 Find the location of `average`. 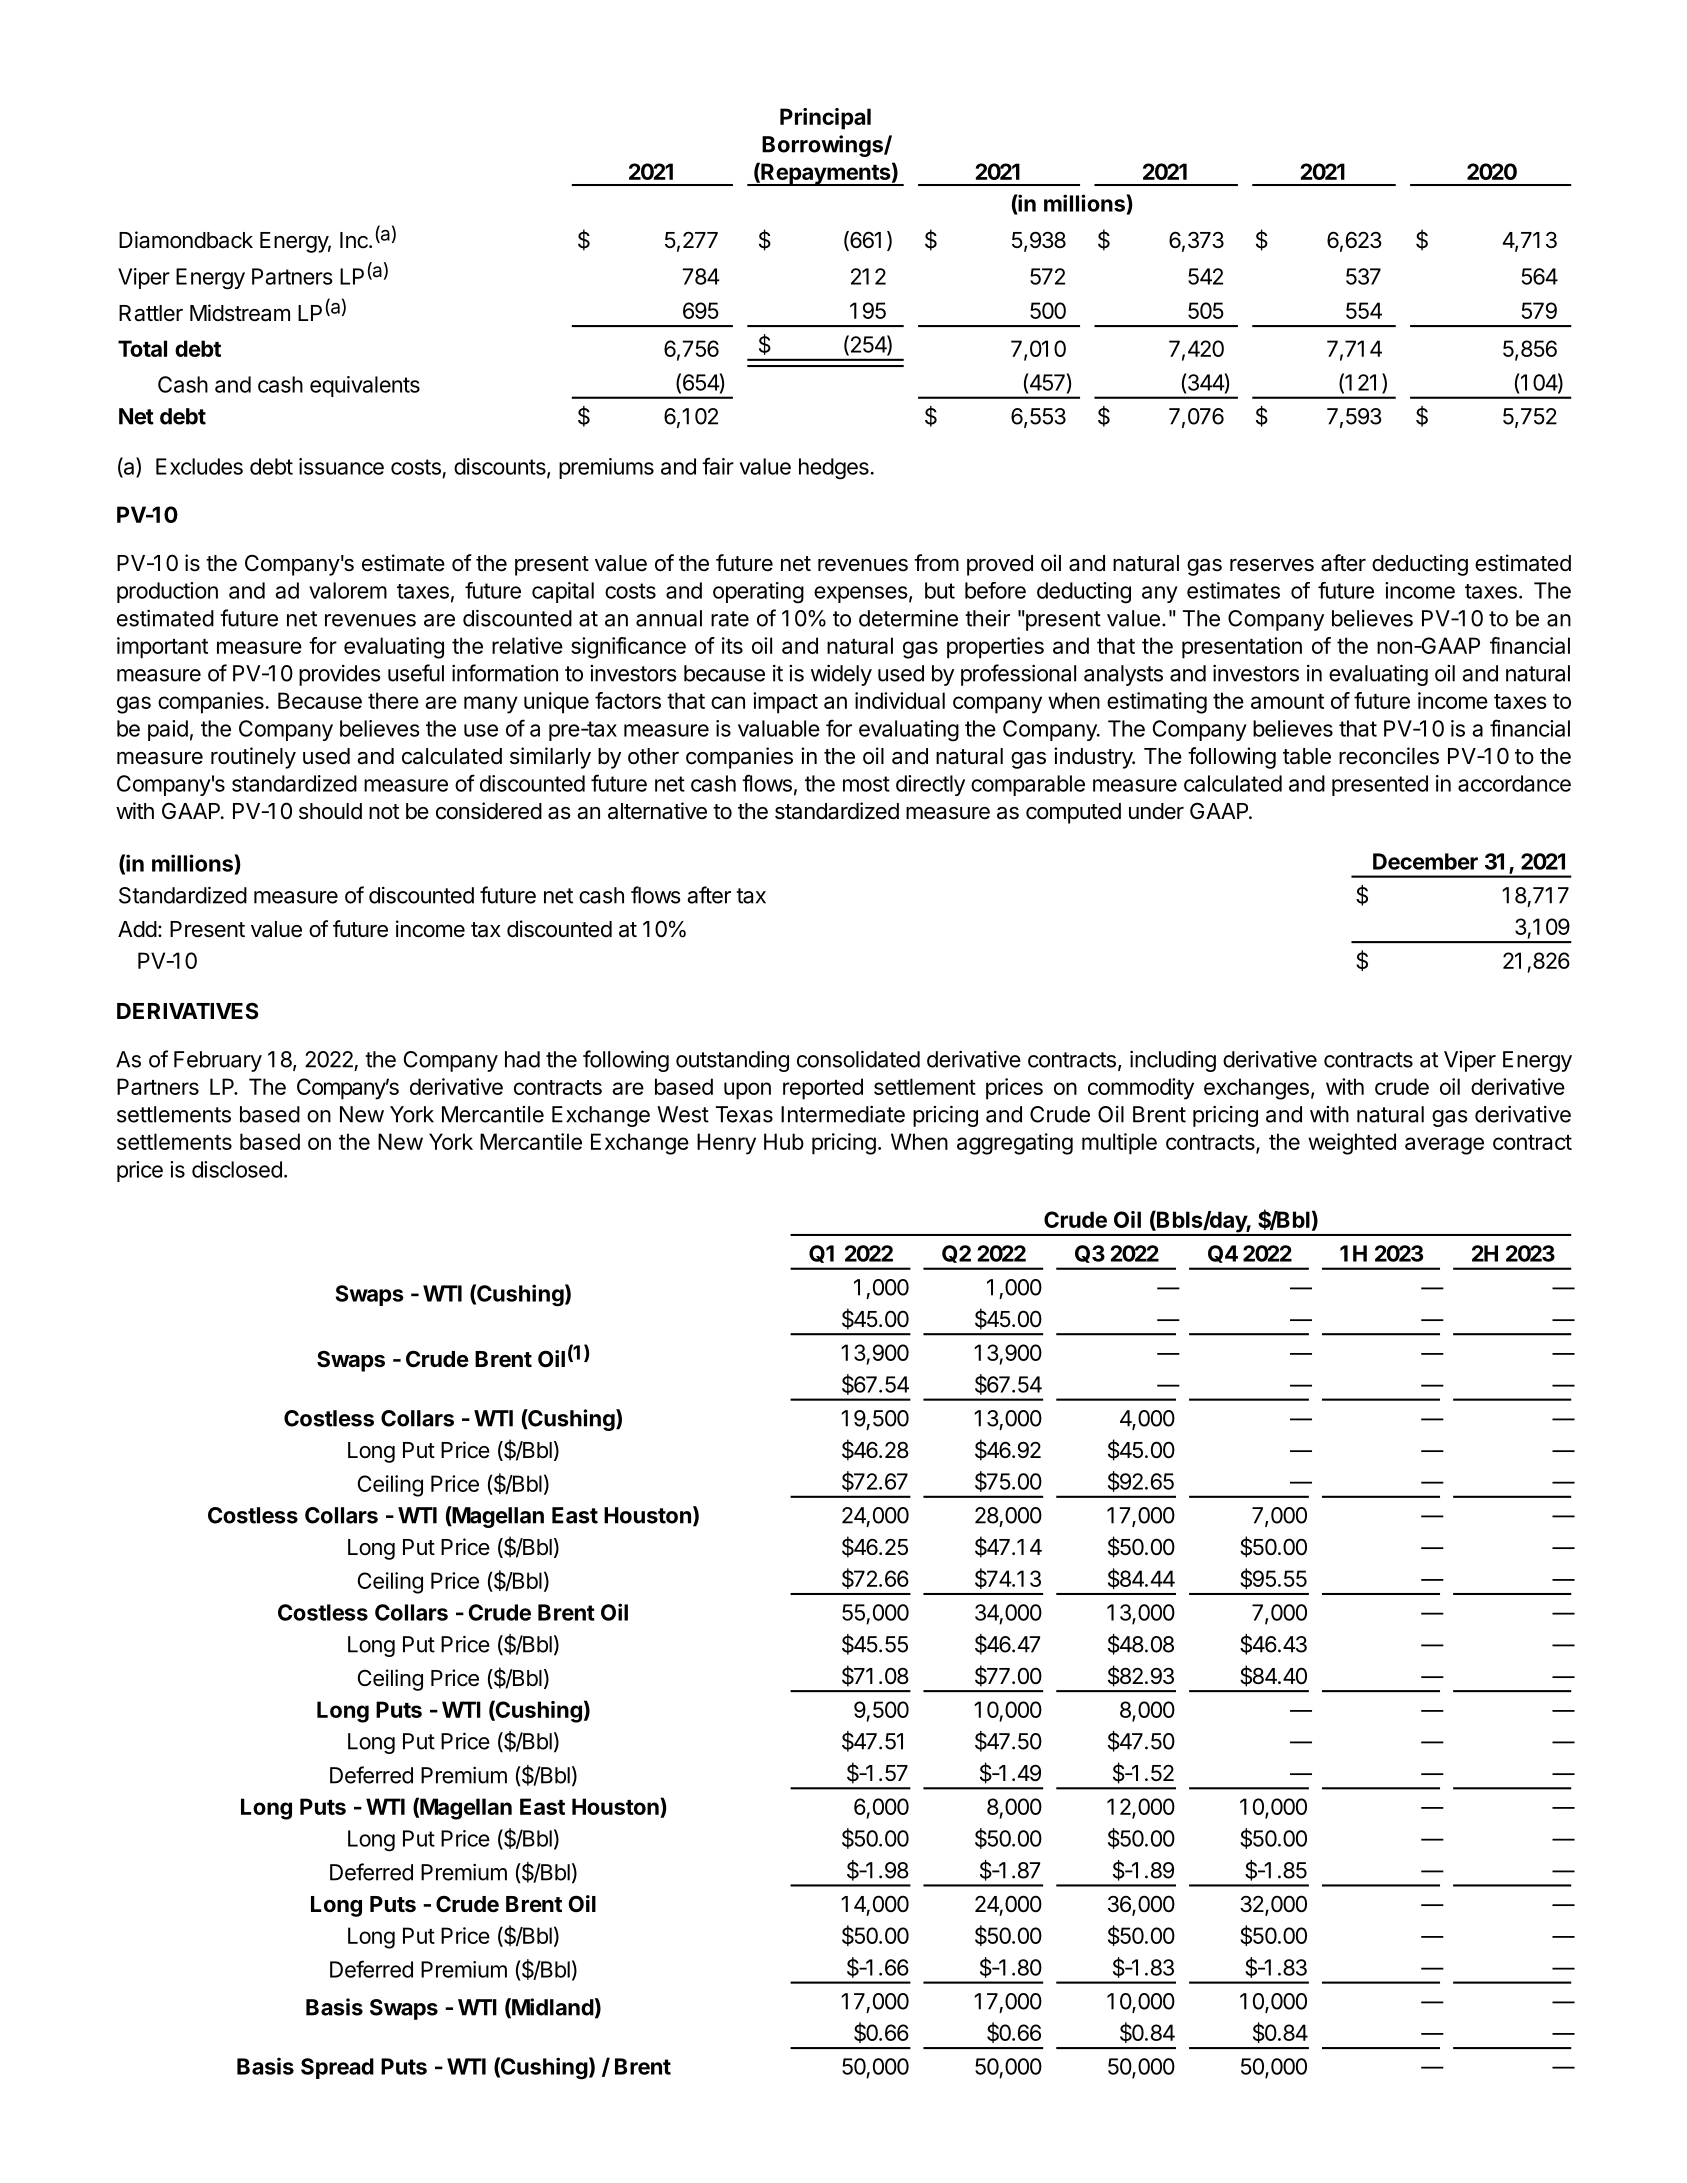

average is located at coordinates (1444, 1146).
